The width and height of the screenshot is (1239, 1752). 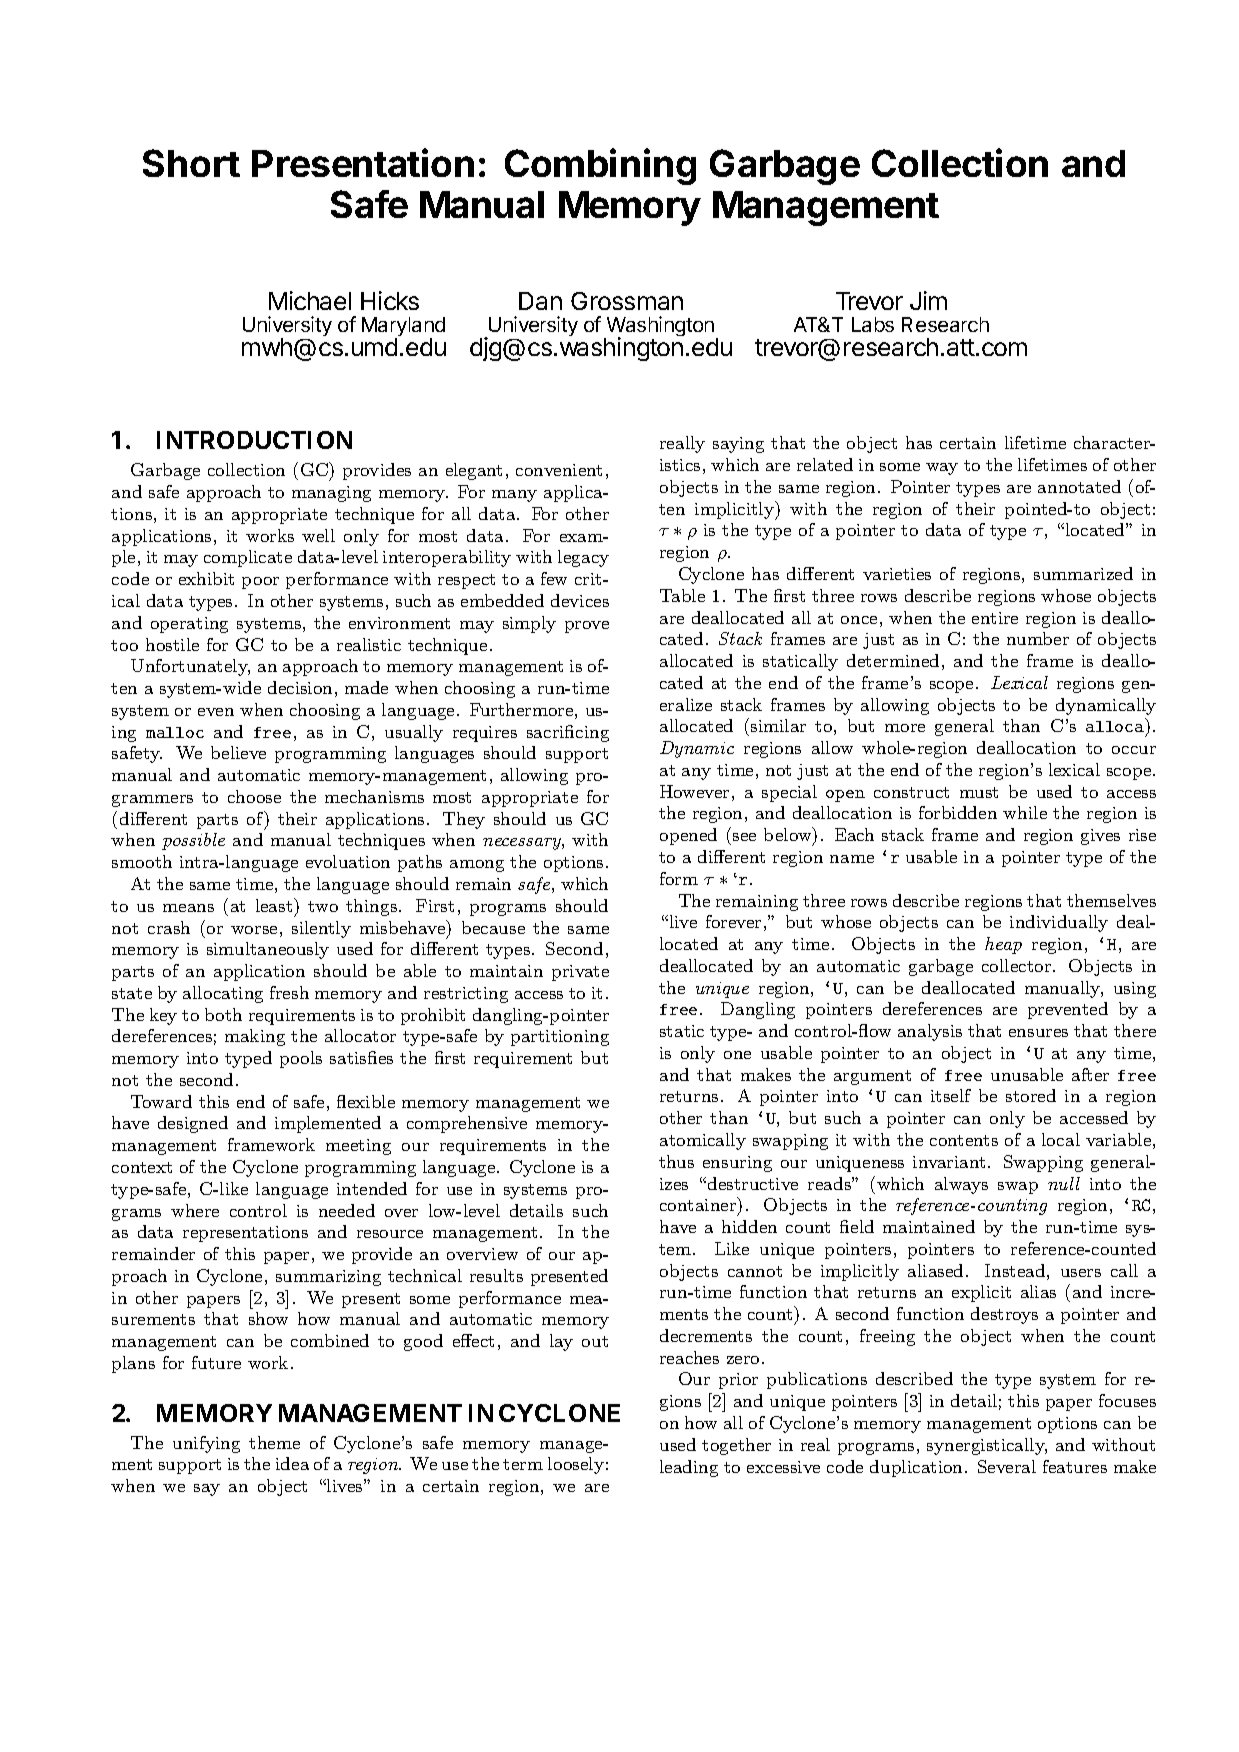 What do you see at coordinates (191, 163) in the screenshot?
I see `Short` at bounding box center [191, 163].
